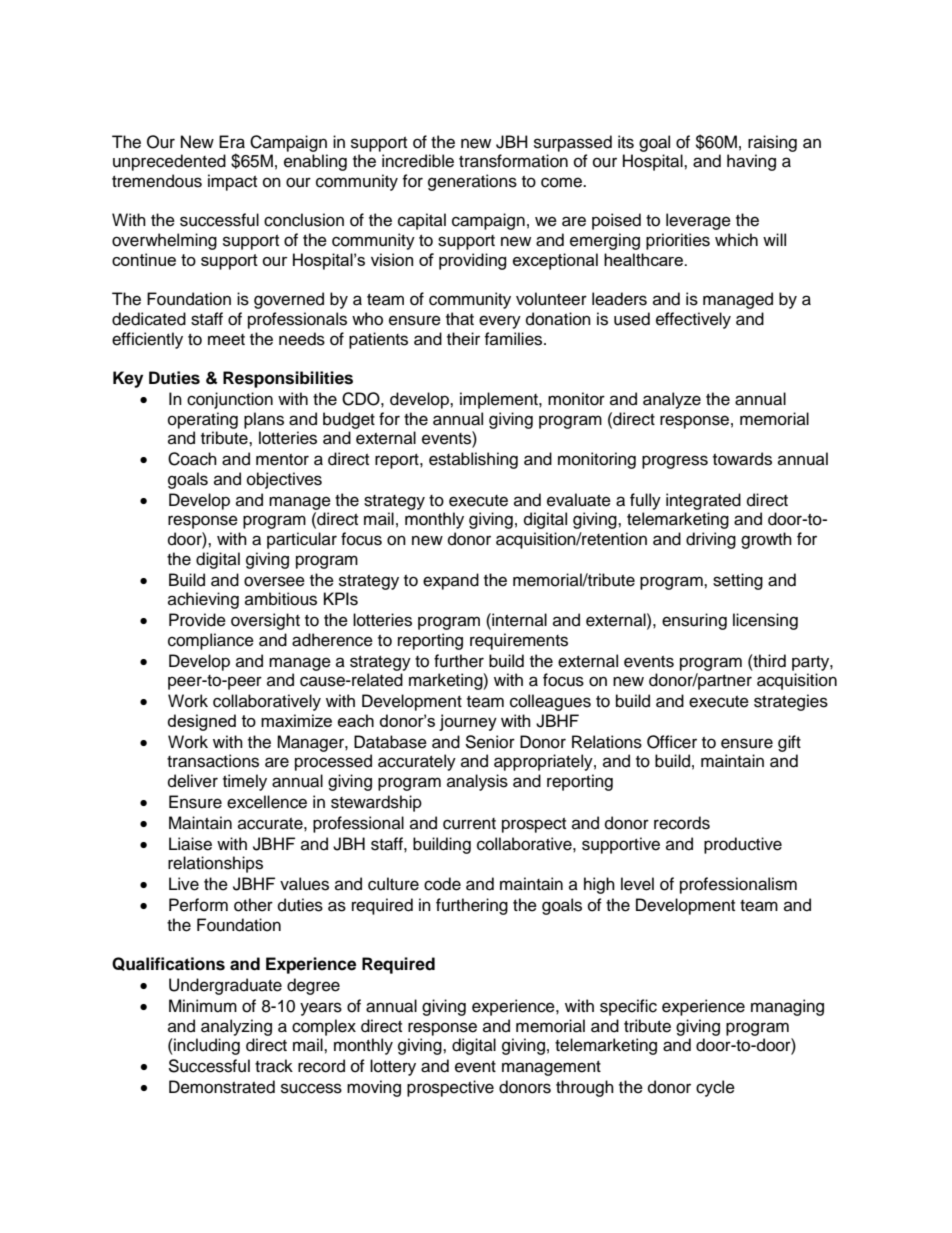 This page has width=952, height=1233. What do you see at coordinates (472, 182) in the page?
I see `generations` at bounding box center [472, 182].
